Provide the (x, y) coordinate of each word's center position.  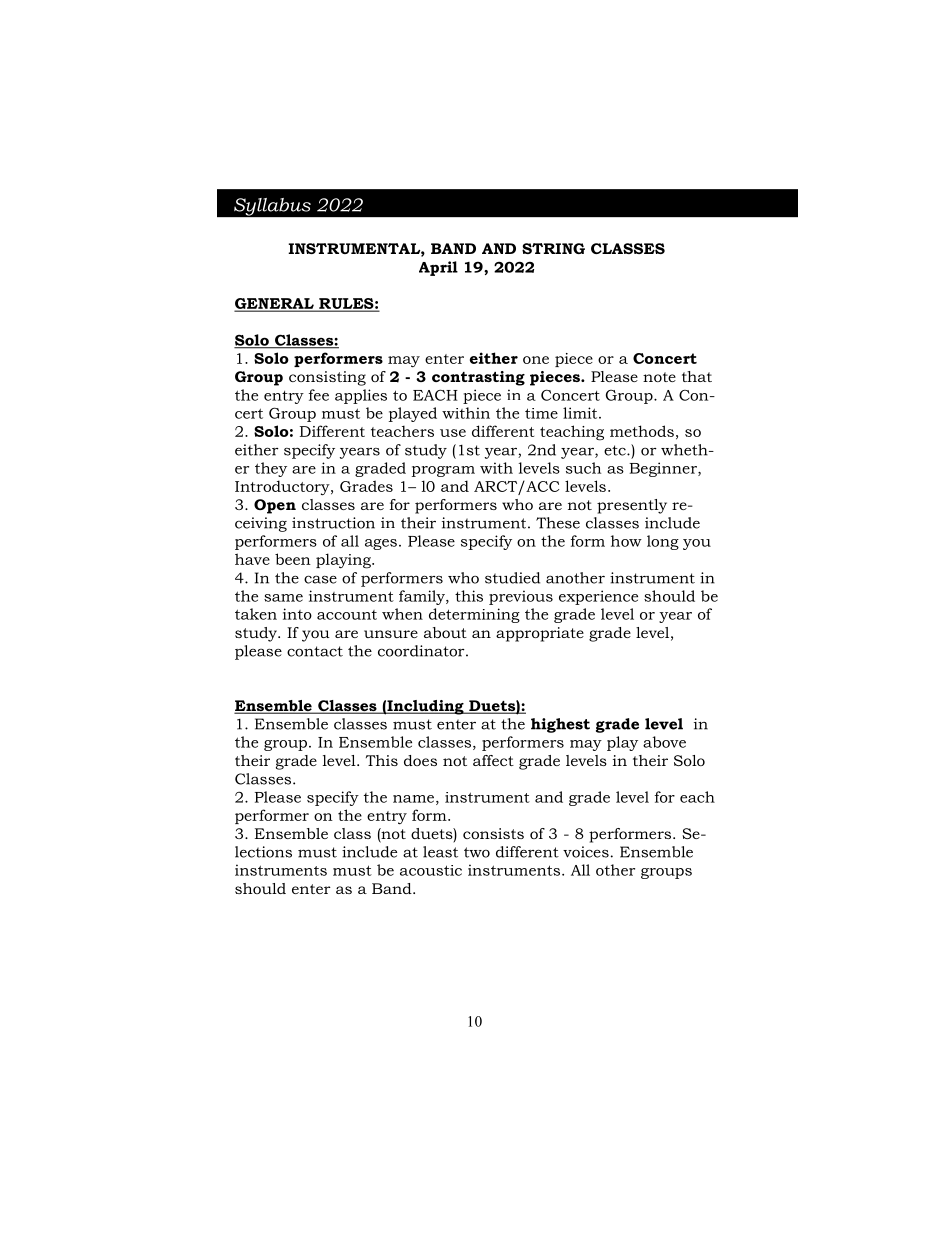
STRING (553, 248)
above (664, 742)
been (293, 559)
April (438, 268)
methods (642, 431)
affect (493, 760)
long (663, 542)
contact (315, 651)
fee (319, 395)
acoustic (431, 870)
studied (512, 578)
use (453, 433)
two (477, 852)
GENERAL (275, 304)
